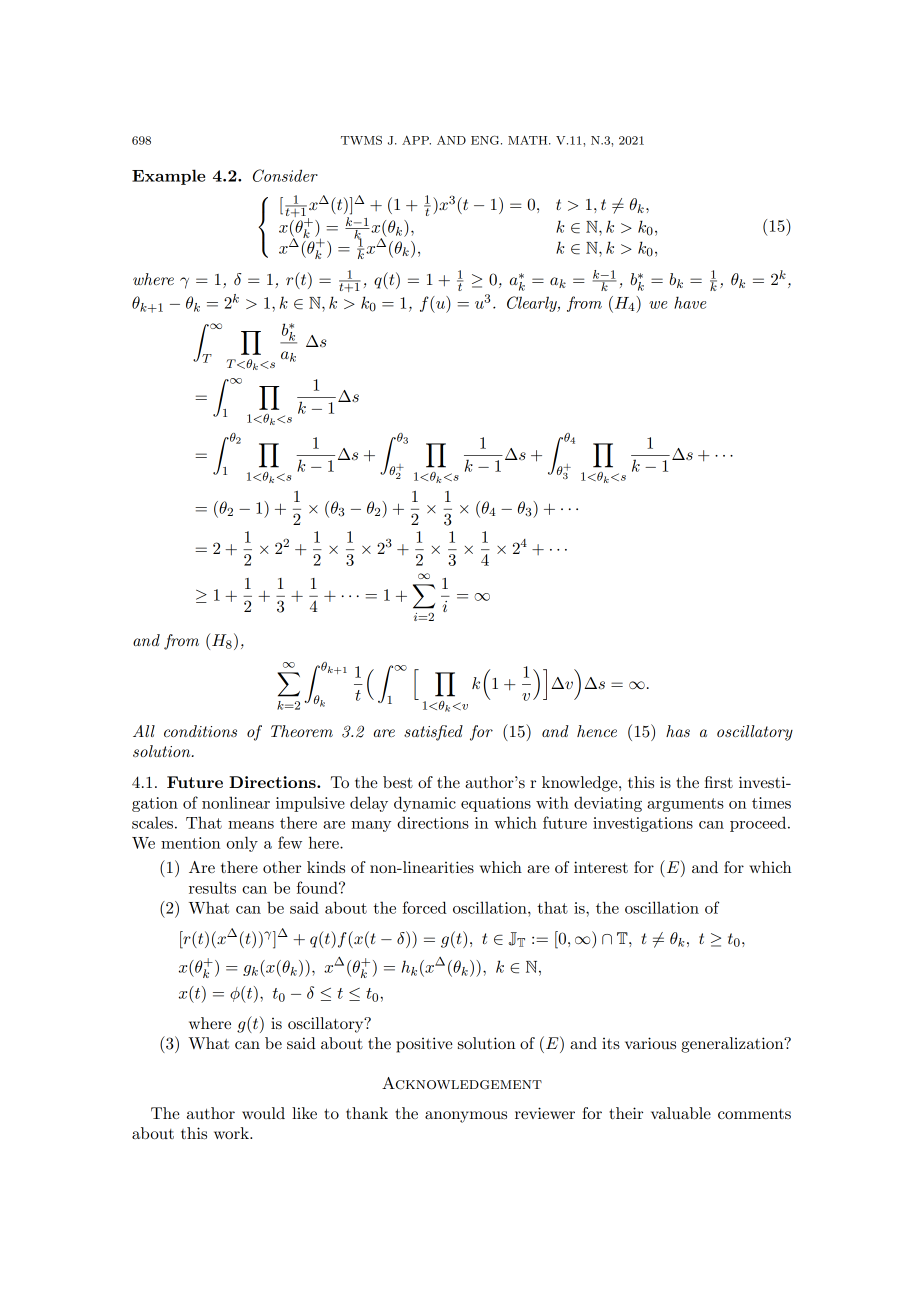  I want to click on conditions, so click(200, 731).
